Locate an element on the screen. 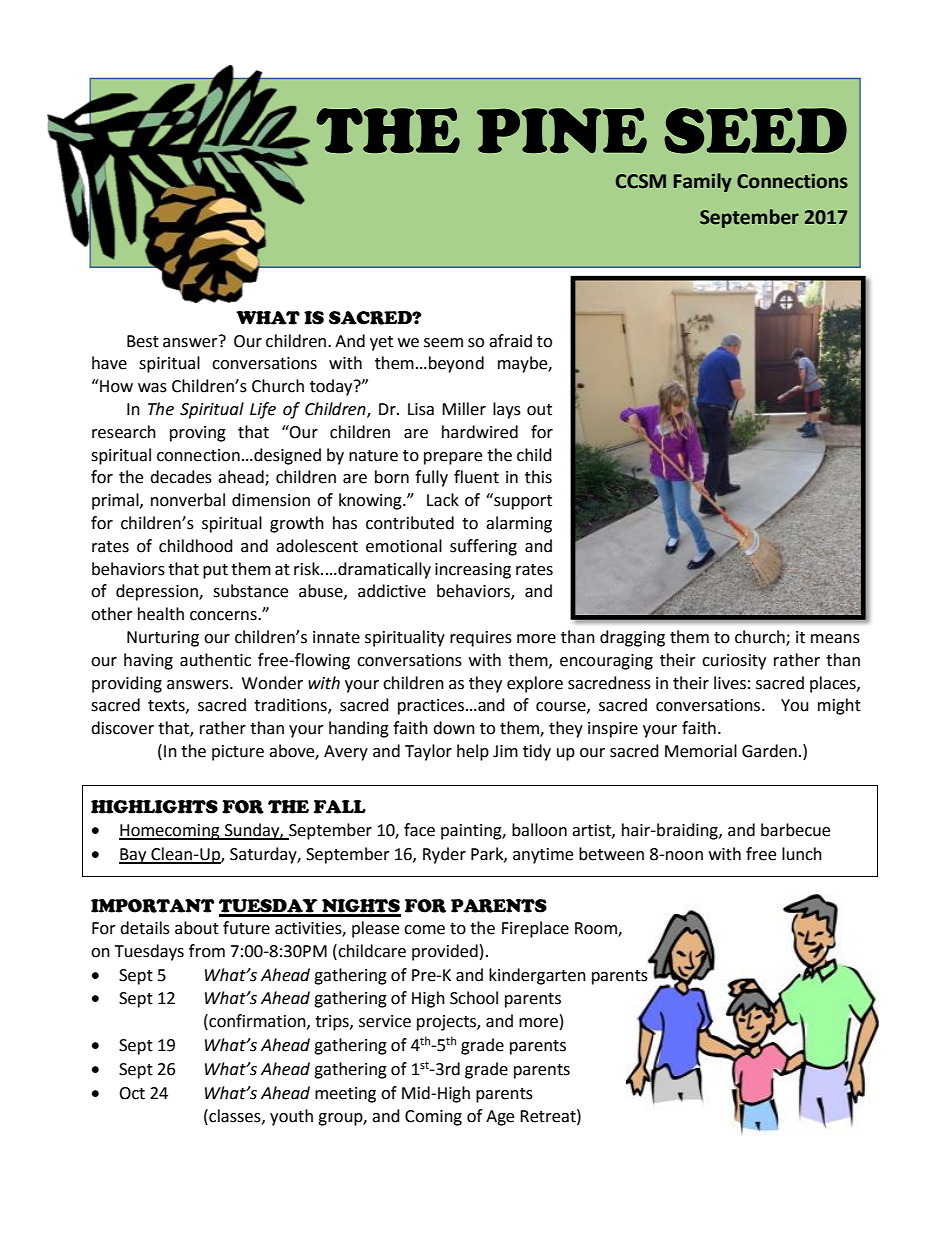 This screenshot has height=1233, width=952. about is located at coordinates (197, 928).
